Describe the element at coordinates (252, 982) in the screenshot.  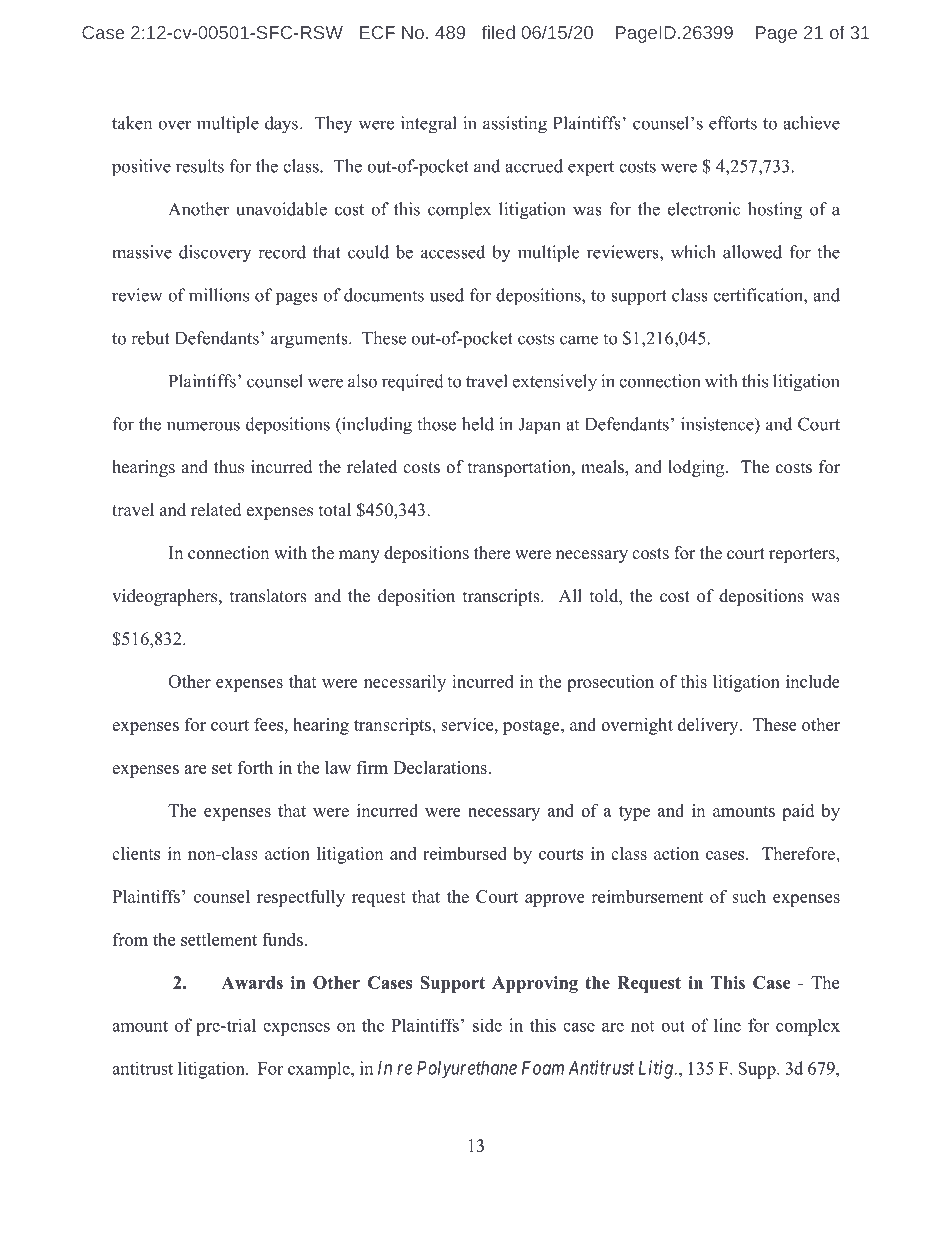
I see `Awards` at that location.
